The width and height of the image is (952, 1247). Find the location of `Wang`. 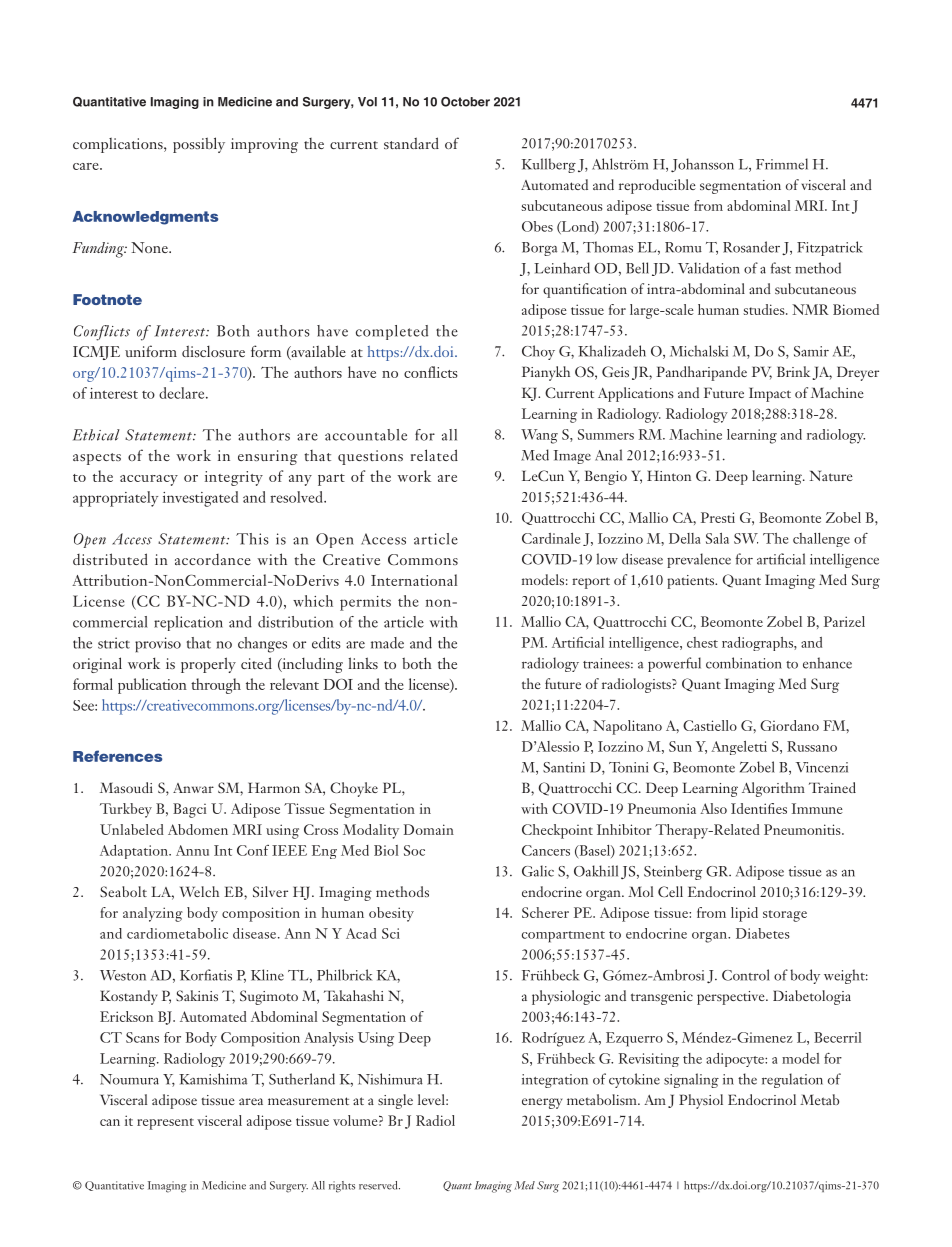

Wang is located at coordinates (539, 436).
